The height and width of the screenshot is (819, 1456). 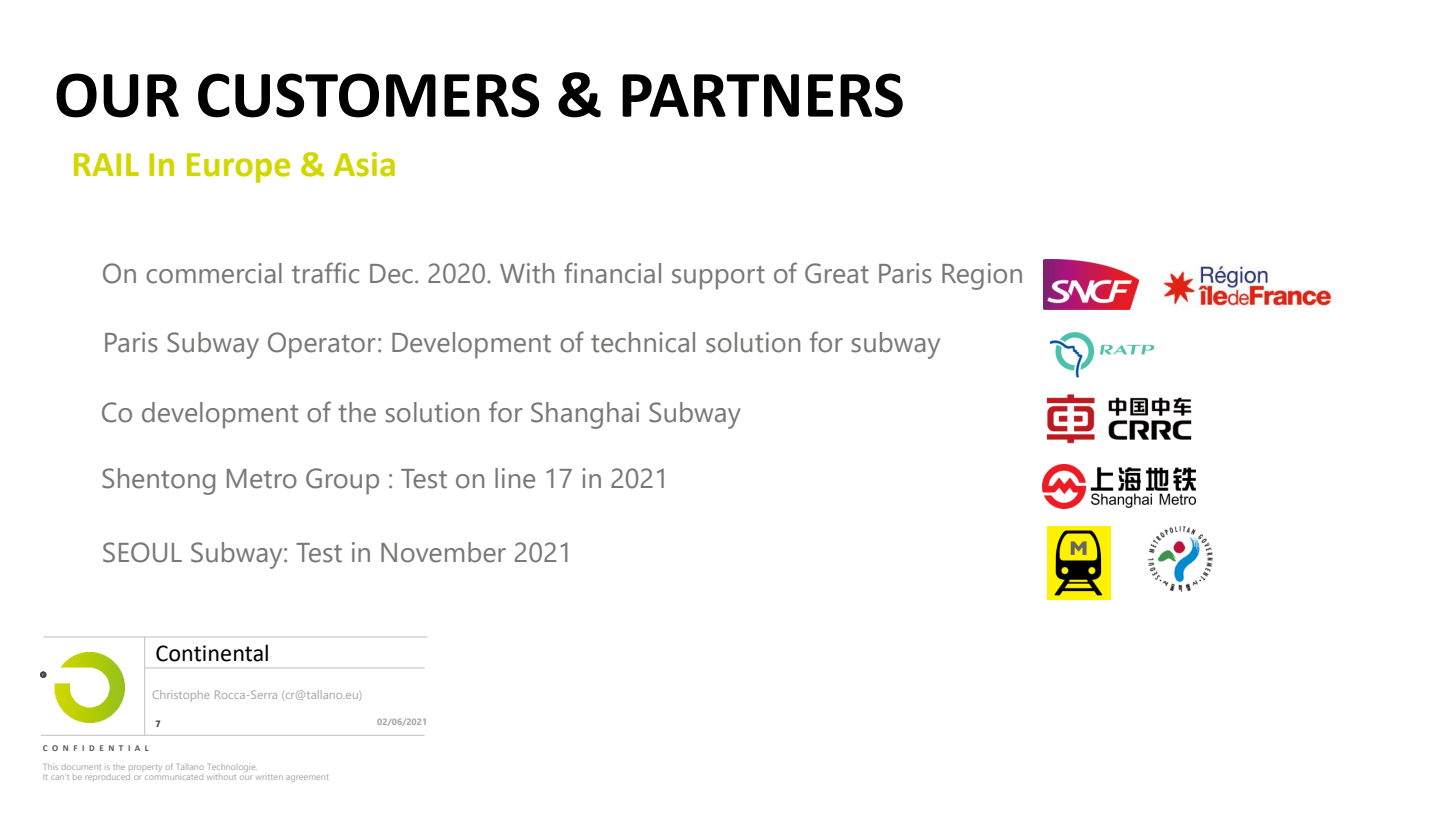 What do you see at coordinates (145, 770) in the screenshot?
I see `property` at bounding box center [145, 770].
